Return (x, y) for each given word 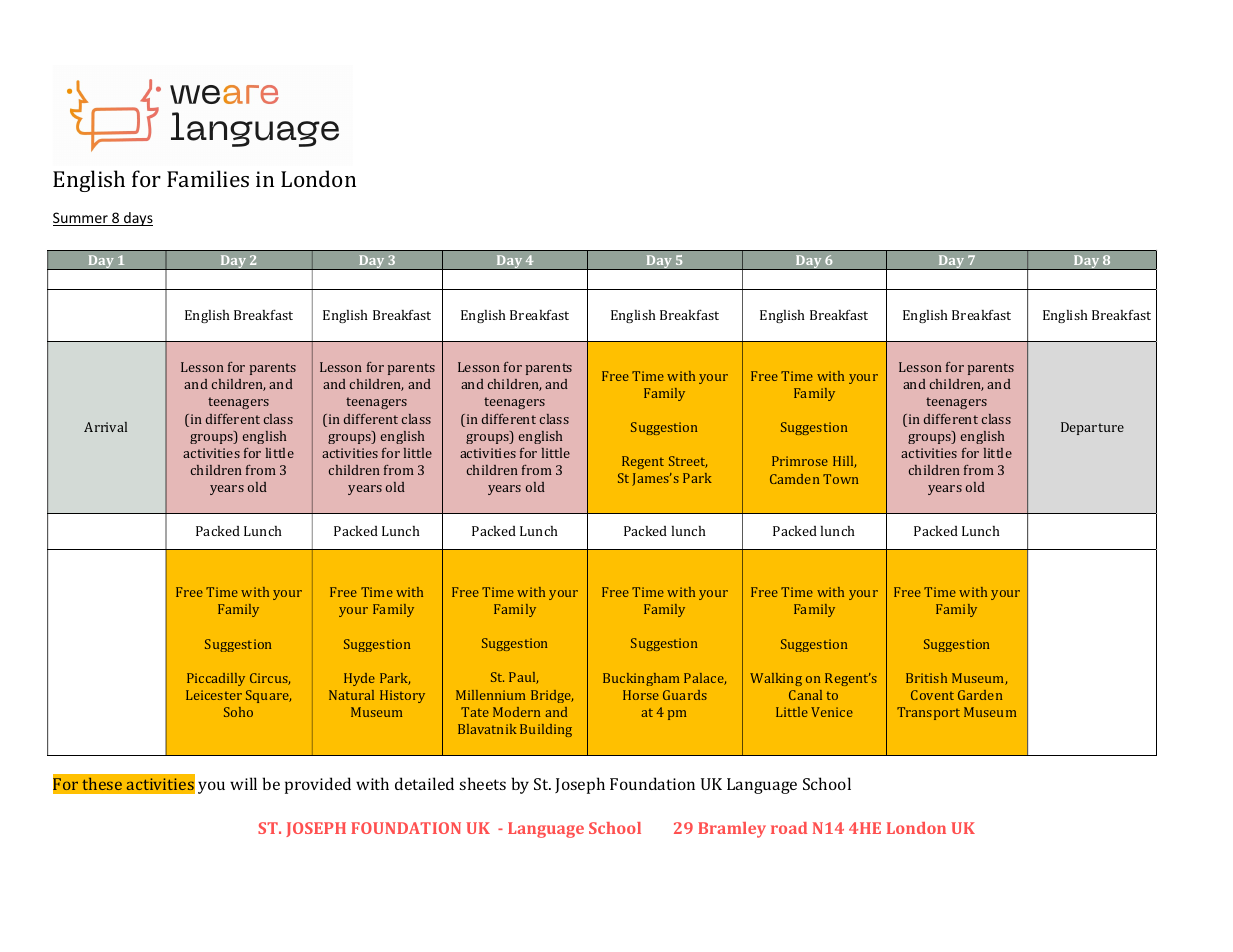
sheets (483, 783)
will (243, 783)
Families (208, 178)
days (137, 219)
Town (840, 479)
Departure (1092, 428)
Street (688, 462)
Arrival (105, 427)
